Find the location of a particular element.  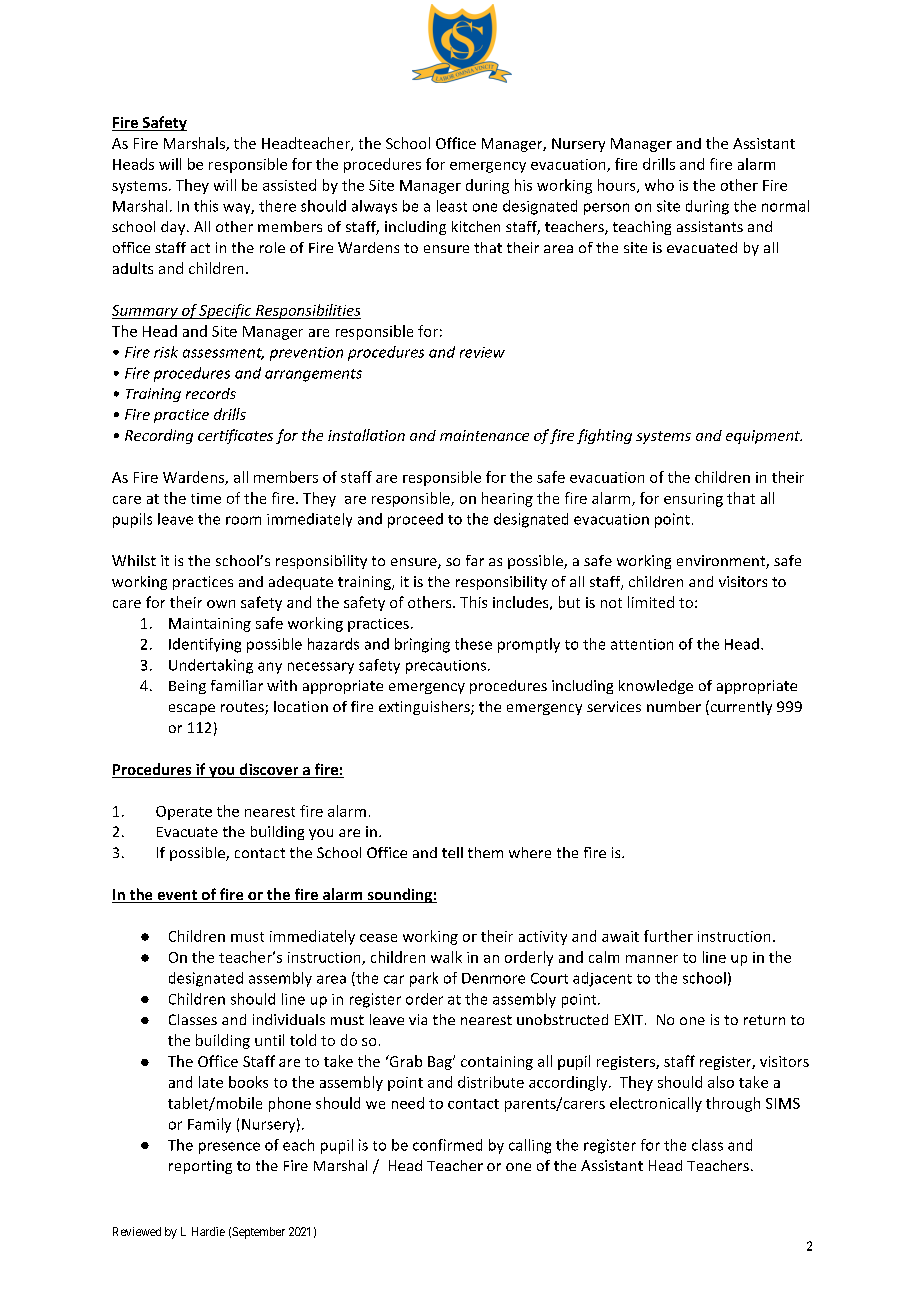

who is located at coordinates (659, 185).
